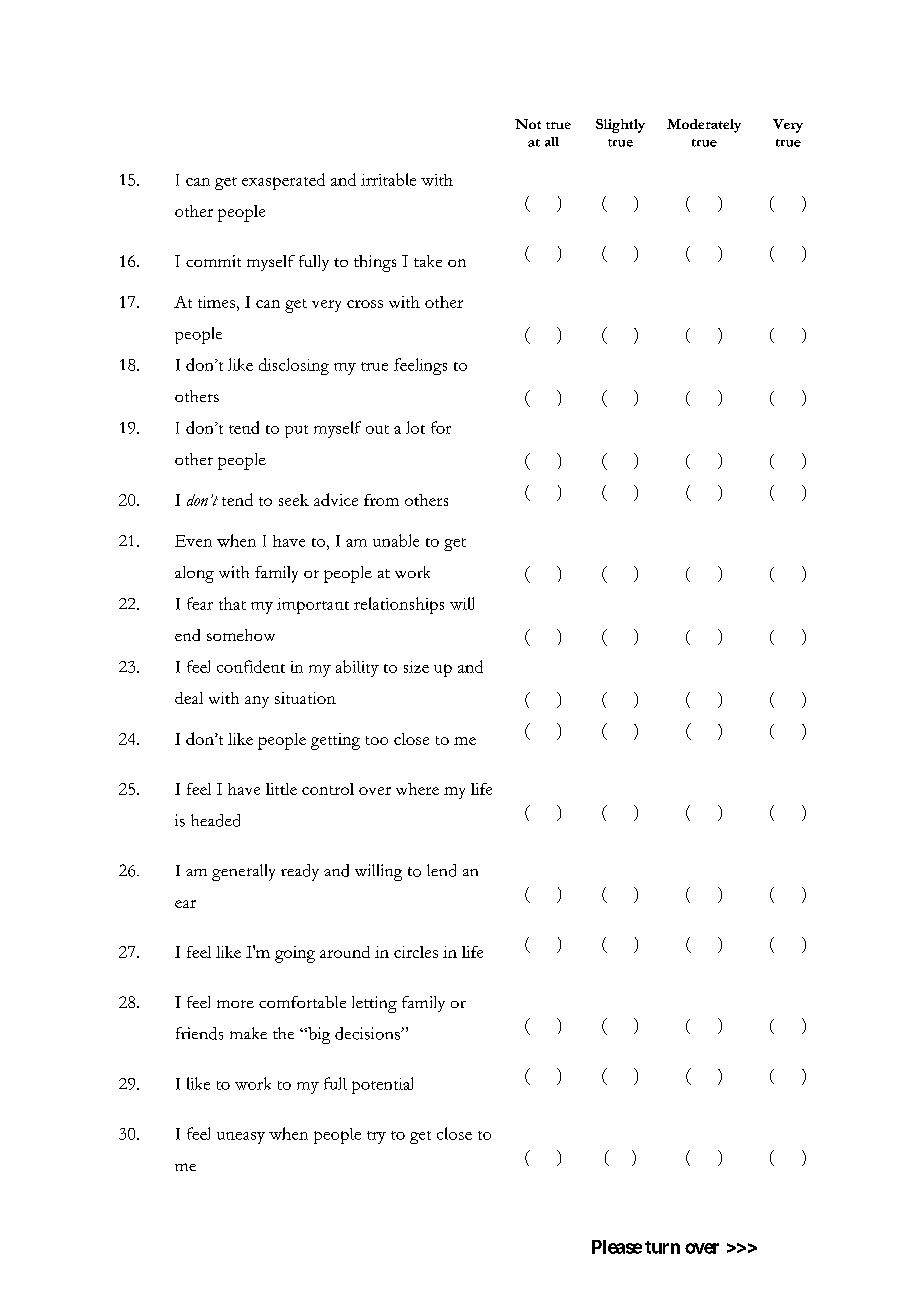 Image resolution: width=924 pixels, height=1308 pixels. Describe the element at coordinates (243, 872) in the screenshot. I see `generally` at that location.
